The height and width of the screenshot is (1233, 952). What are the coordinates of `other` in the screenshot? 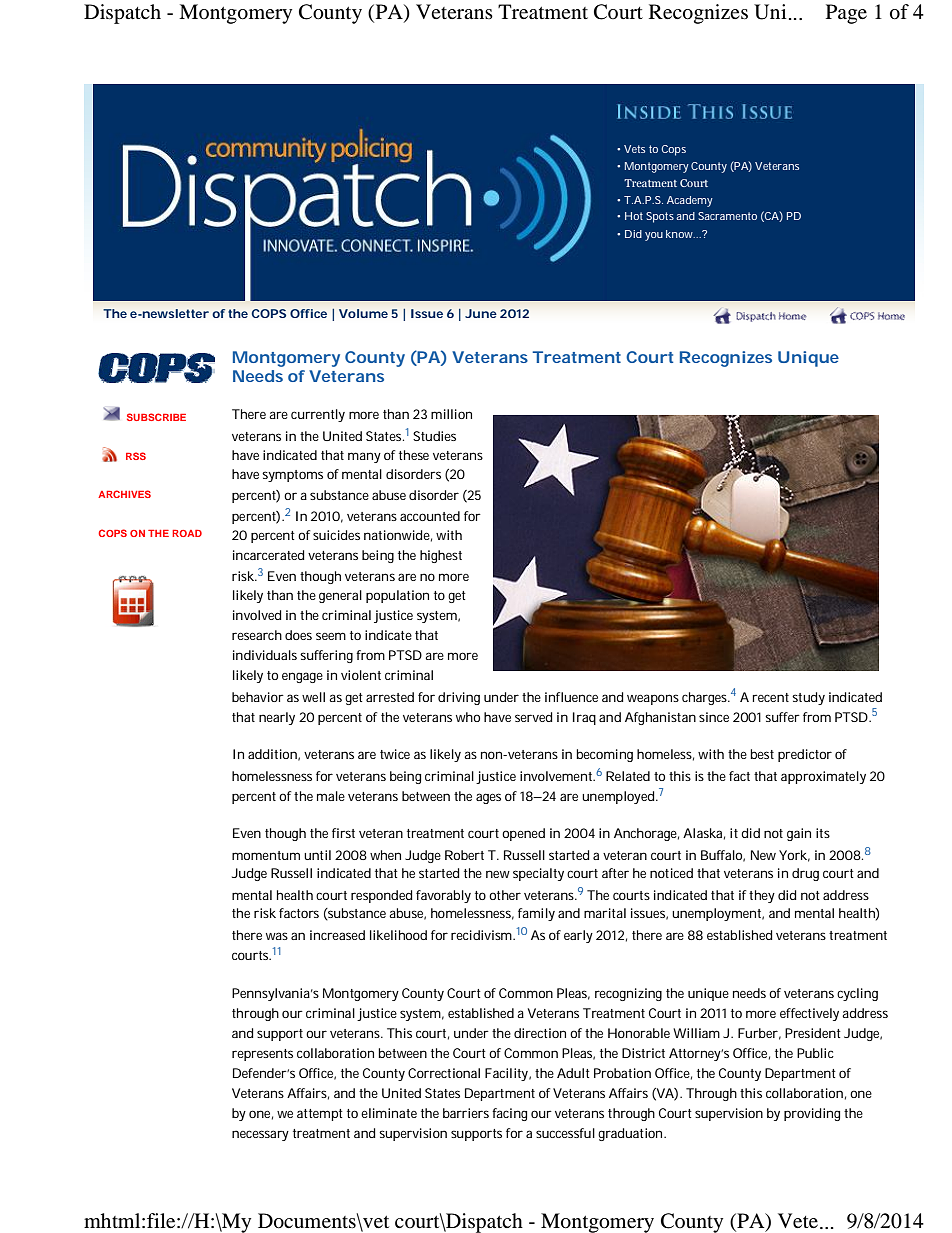 It's located at (505, 895).
